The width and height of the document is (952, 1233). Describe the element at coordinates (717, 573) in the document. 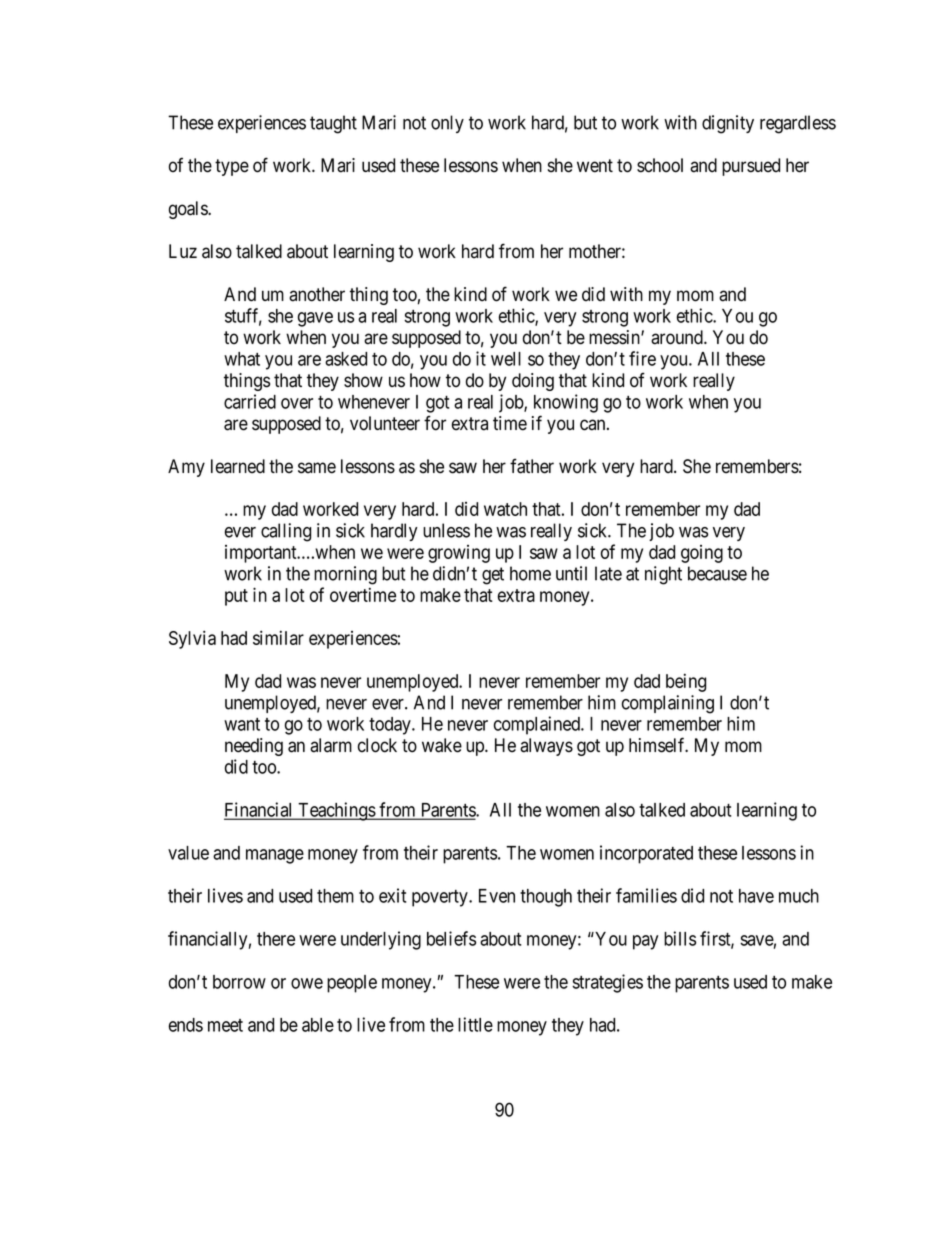

I see `because` at that location.
